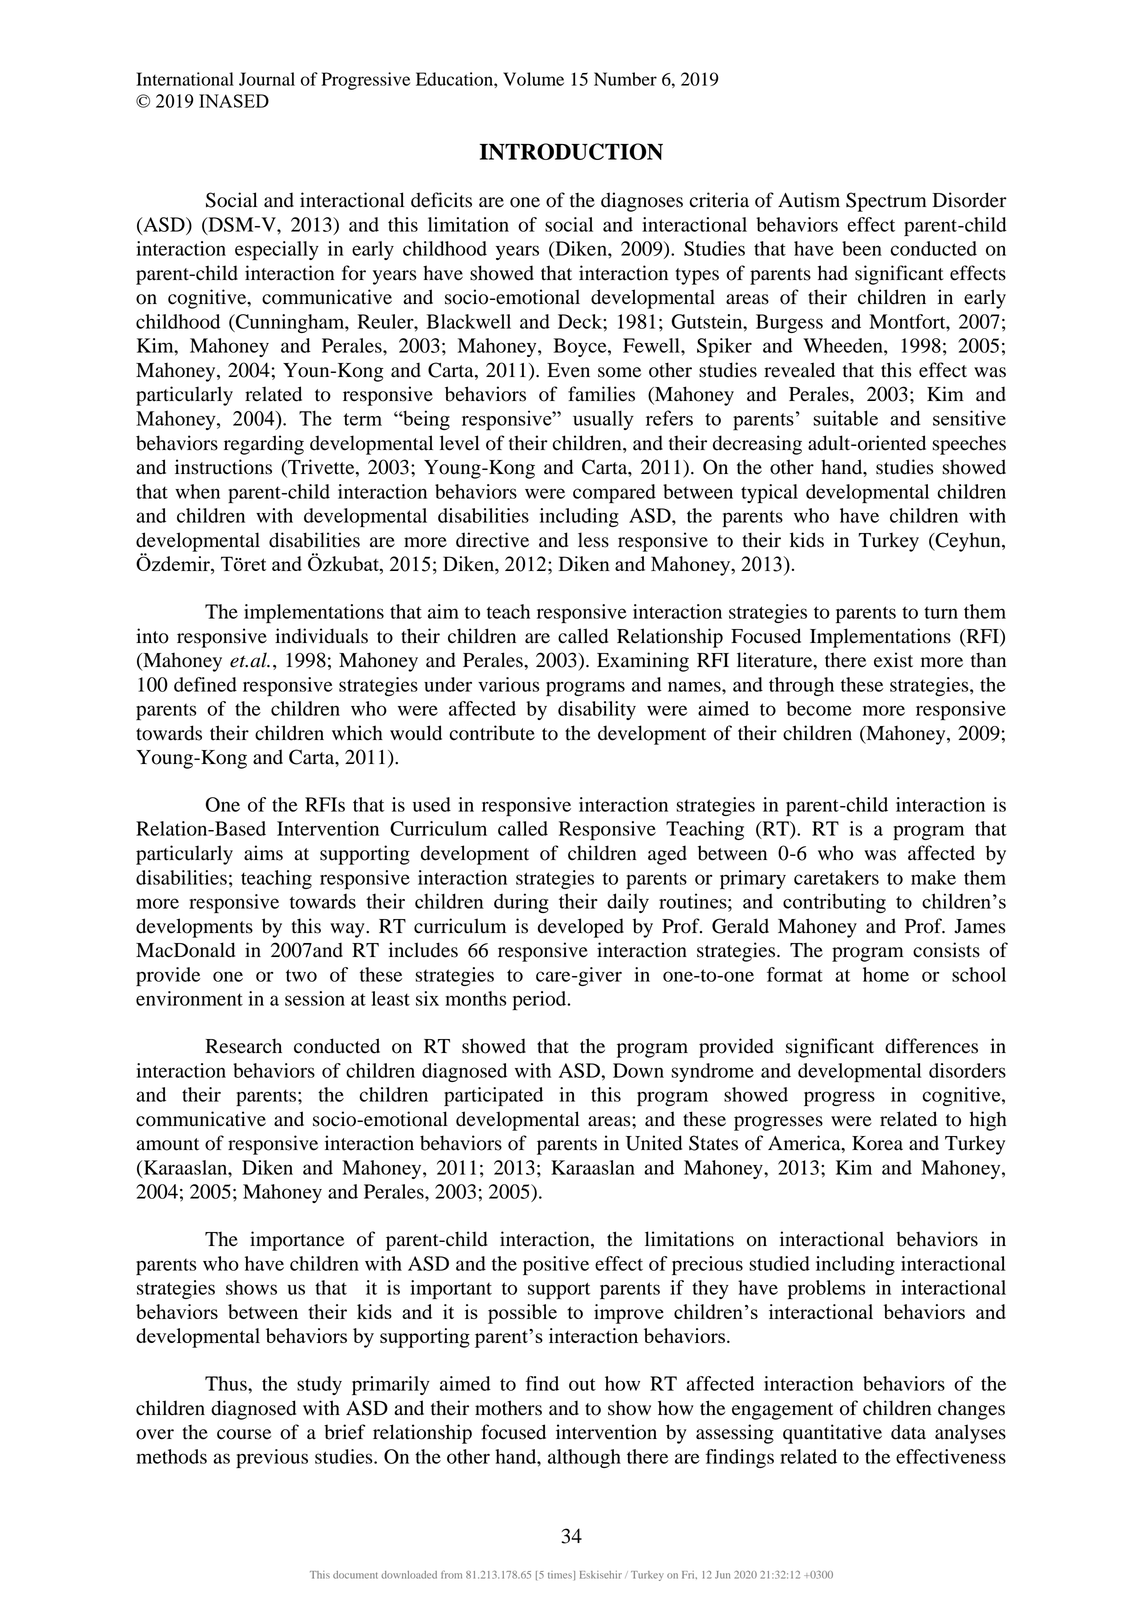  Describe the element at coordinates (571, 151) in the page. I see `INTRODUCTION` at that location.
